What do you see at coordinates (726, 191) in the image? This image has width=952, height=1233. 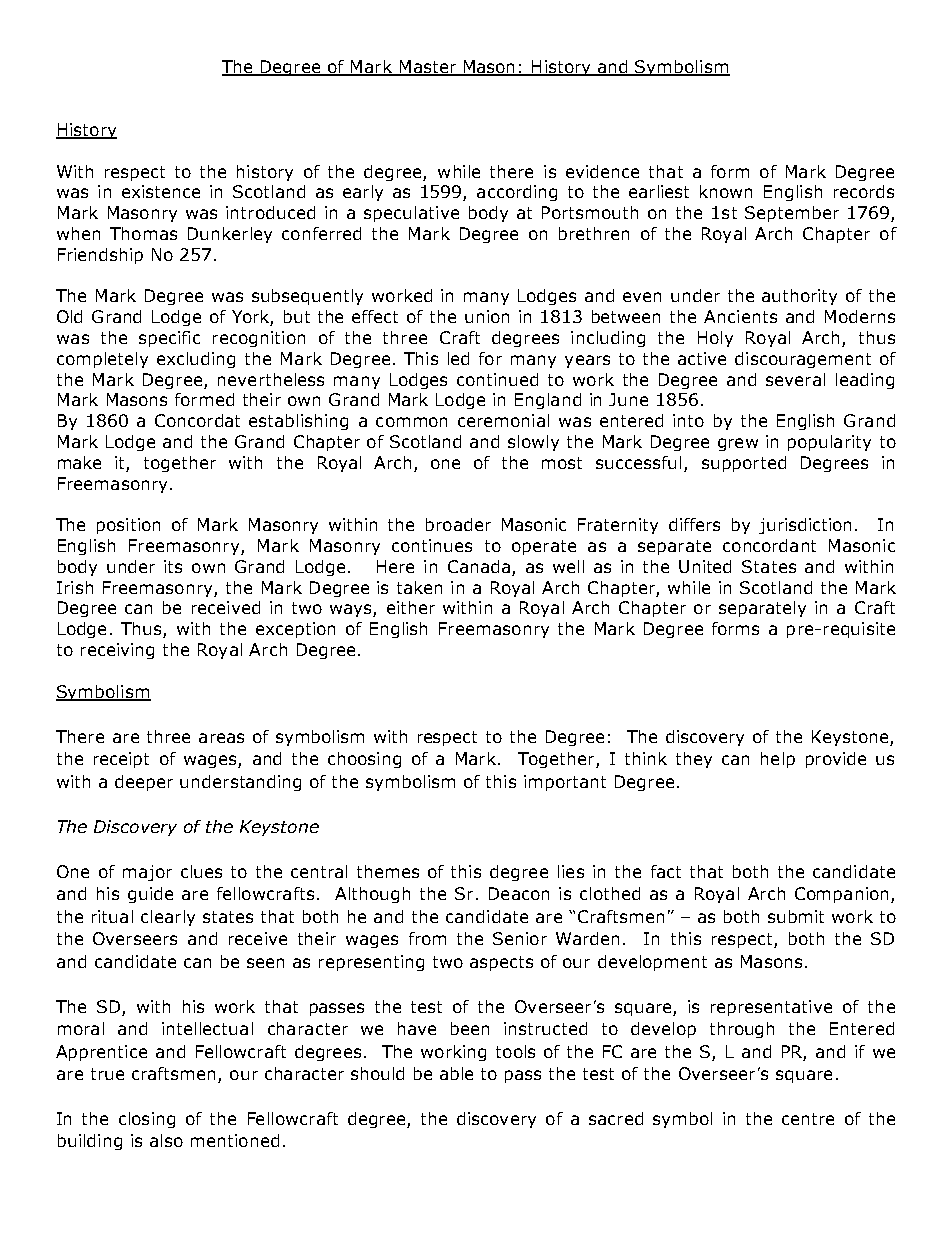 I see `known` at bounding box center [726, 191].
